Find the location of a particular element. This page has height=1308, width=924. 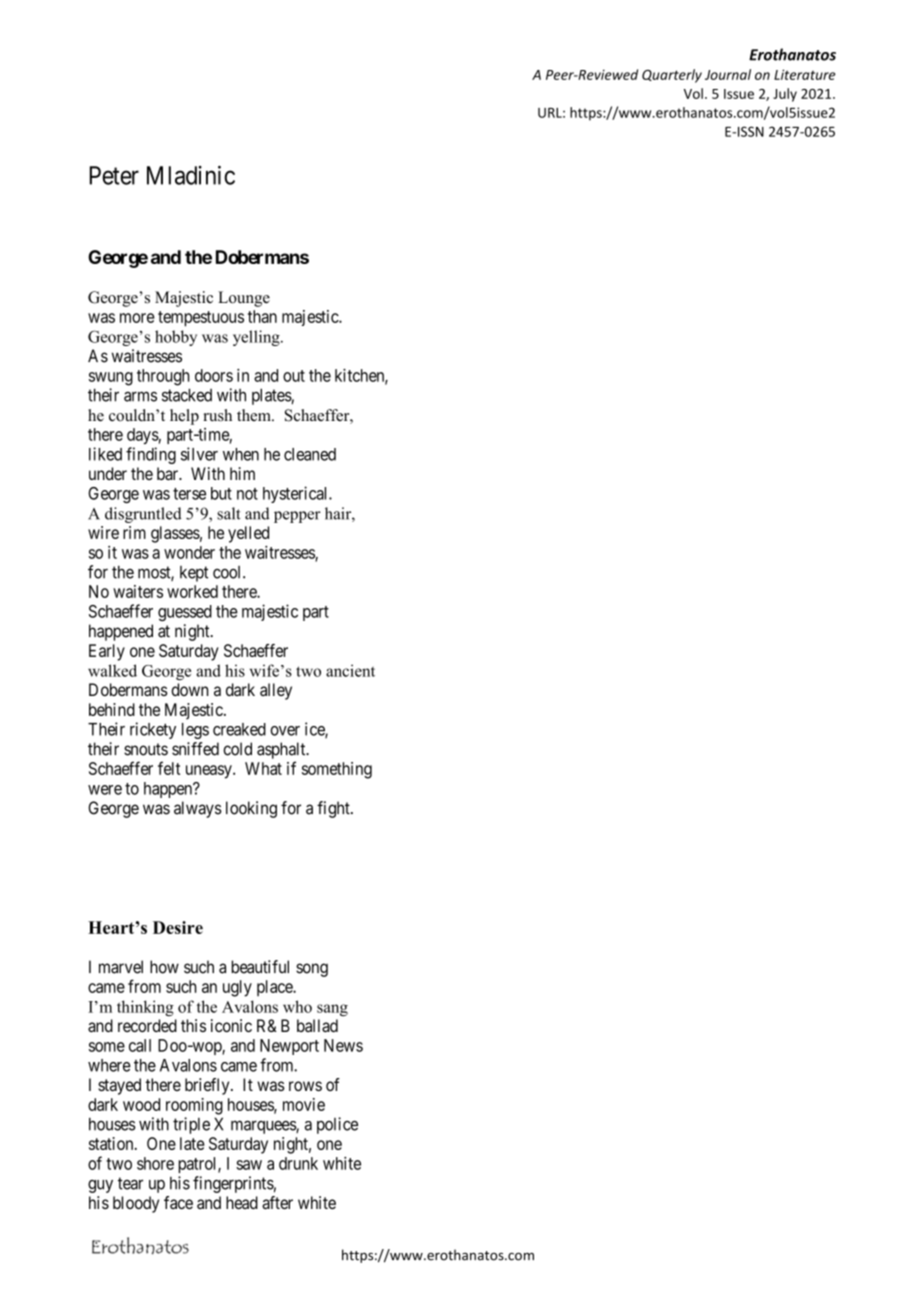

Journal is located at coordinates (728, 74).
